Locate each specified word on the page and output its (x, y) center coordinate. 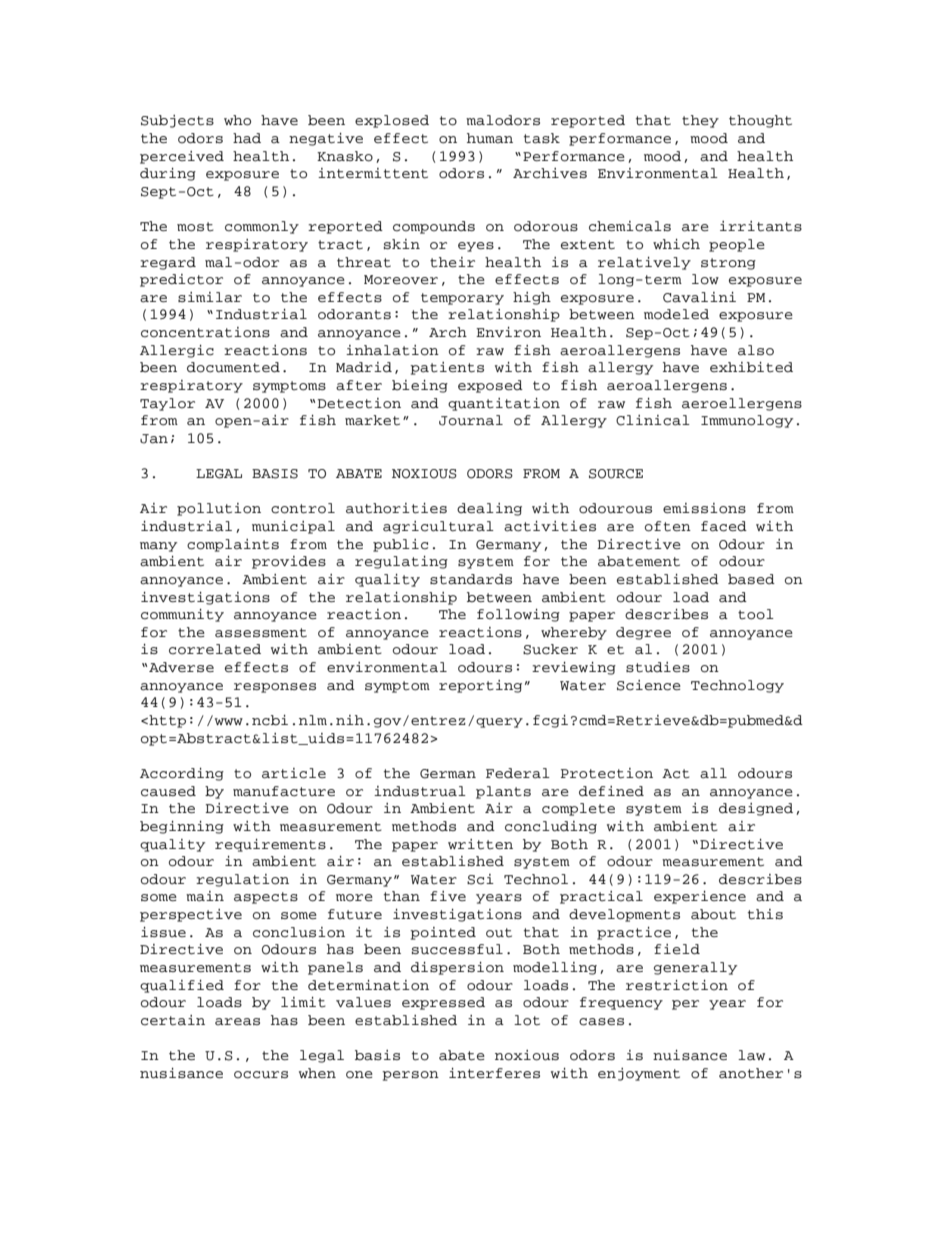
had (247, 138)
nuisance (690, 1055)
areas (237, 1022)
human (490, 138)
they (700, 121)
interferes (494, 1073)
